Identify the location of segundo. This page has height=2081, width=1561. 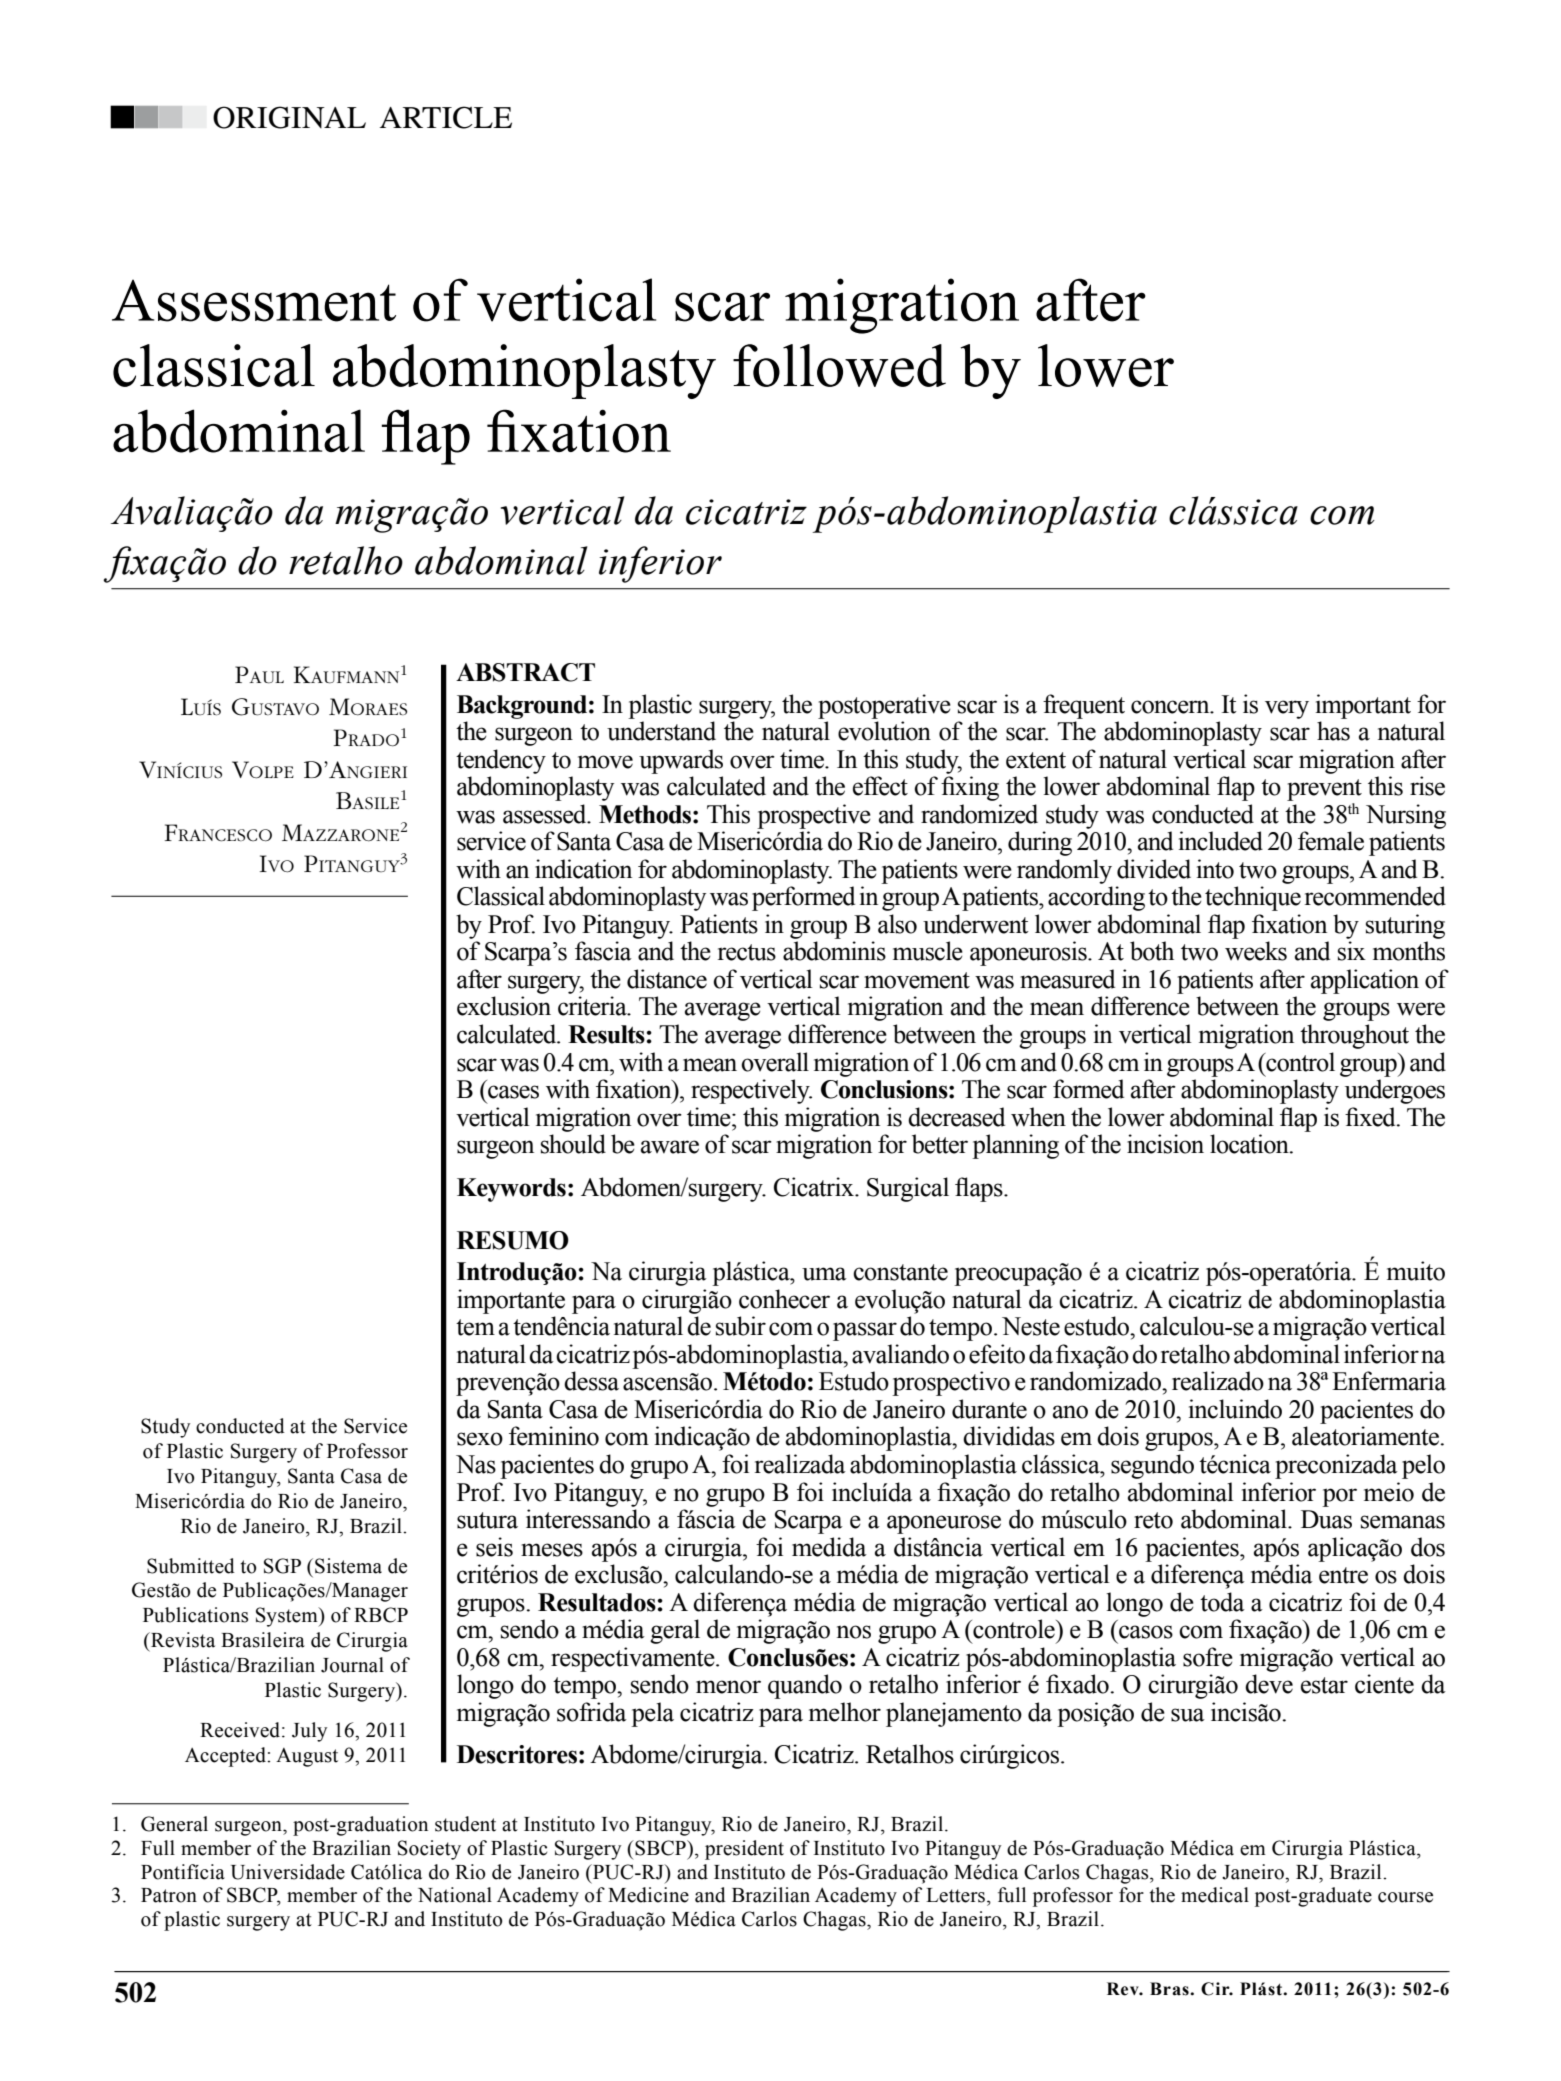
(1152, 1466).
